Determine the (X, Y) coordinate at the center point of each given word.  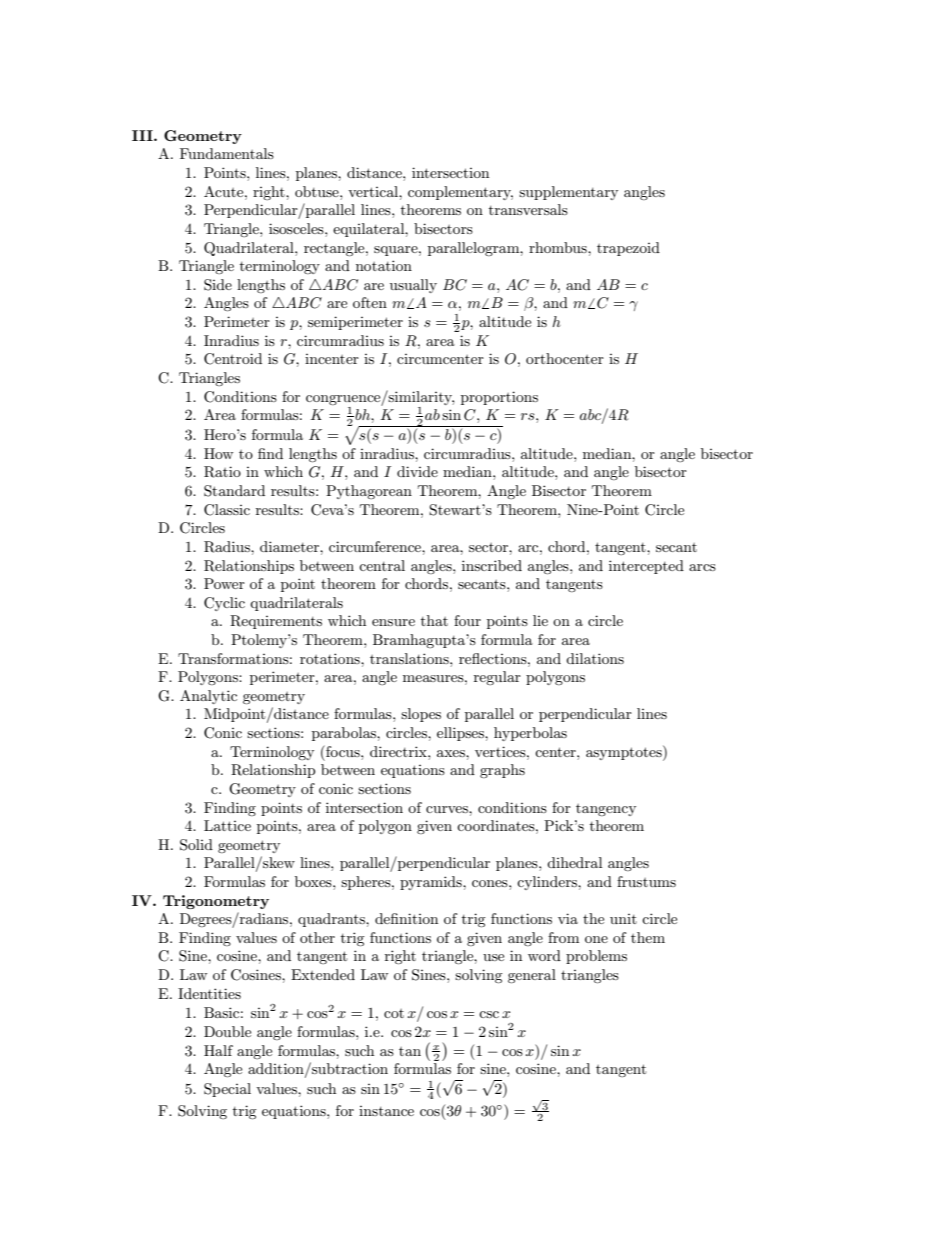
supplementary (568, 193)
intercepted (646, 567)
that (434, 620)
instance (386, 1111)
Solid (196, 845)
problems (596, 957)
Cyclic (224, 604)
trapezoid (628, 249)
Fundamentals (227, 153)
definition (406, 918)
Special (227, 1090)
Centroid (233, 359)
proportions (499, 398)
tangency (606, 810)
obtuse (318, 191)
